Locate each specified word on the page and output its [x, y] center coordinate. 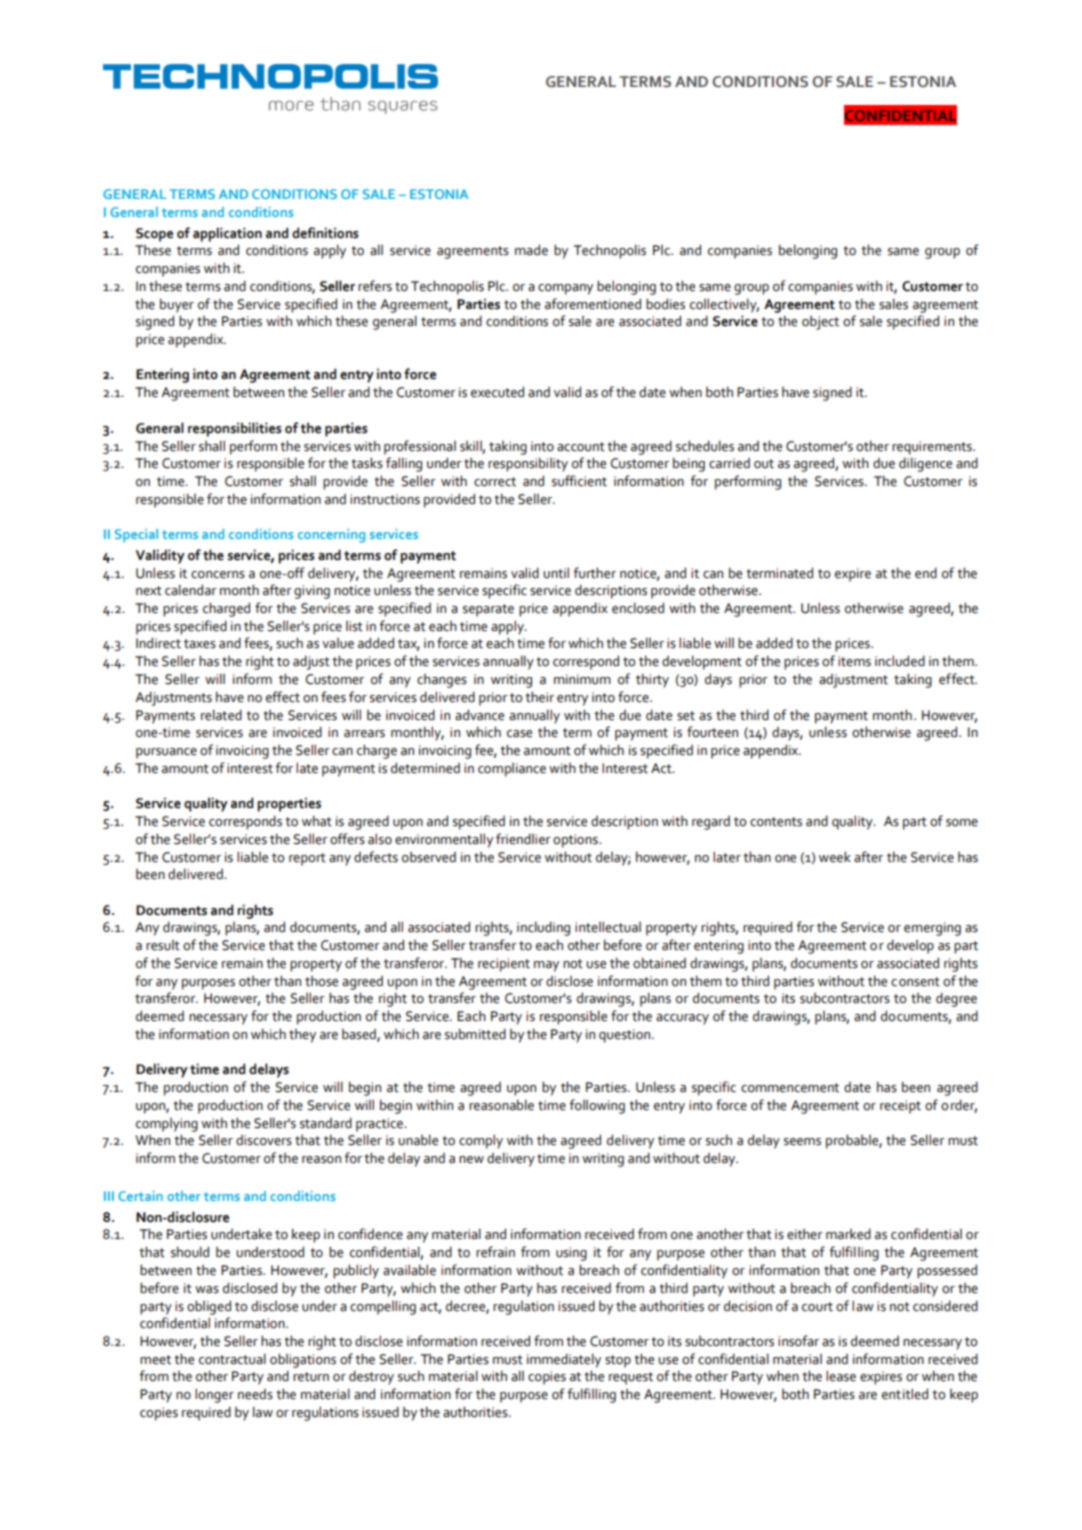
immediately [564, 1360]
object [820, 323]
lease [841, 1376]
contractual [232, 1359]
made [531, 250]
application [227, 234]
